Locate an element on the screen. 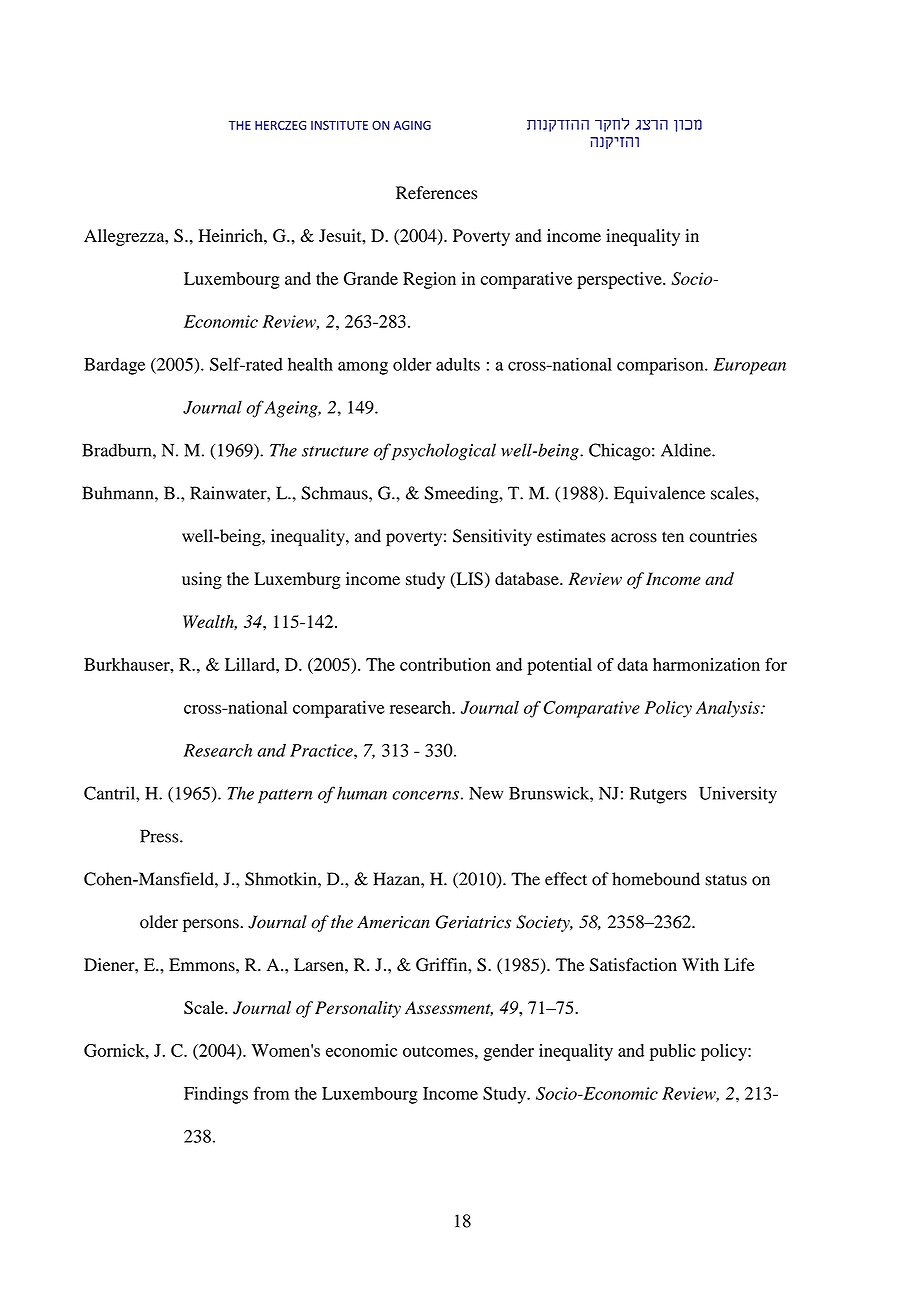 This screenshot has width=924, height=1308. Findings is located at coordinates (216, 1095).
